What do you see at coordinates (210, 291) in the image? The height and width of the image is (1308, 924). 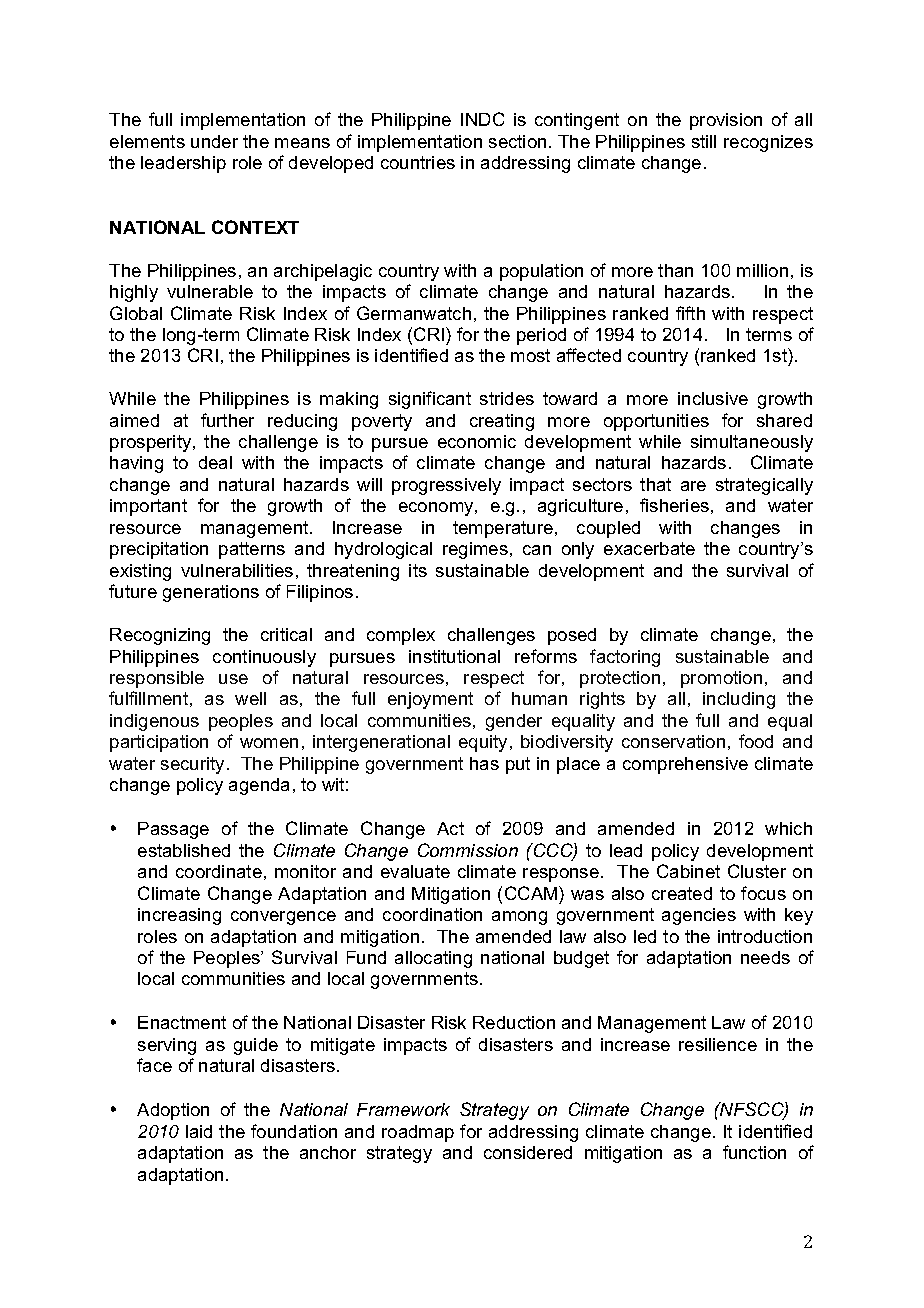 I see `vulnerable` at bounding box center [210, 291].
